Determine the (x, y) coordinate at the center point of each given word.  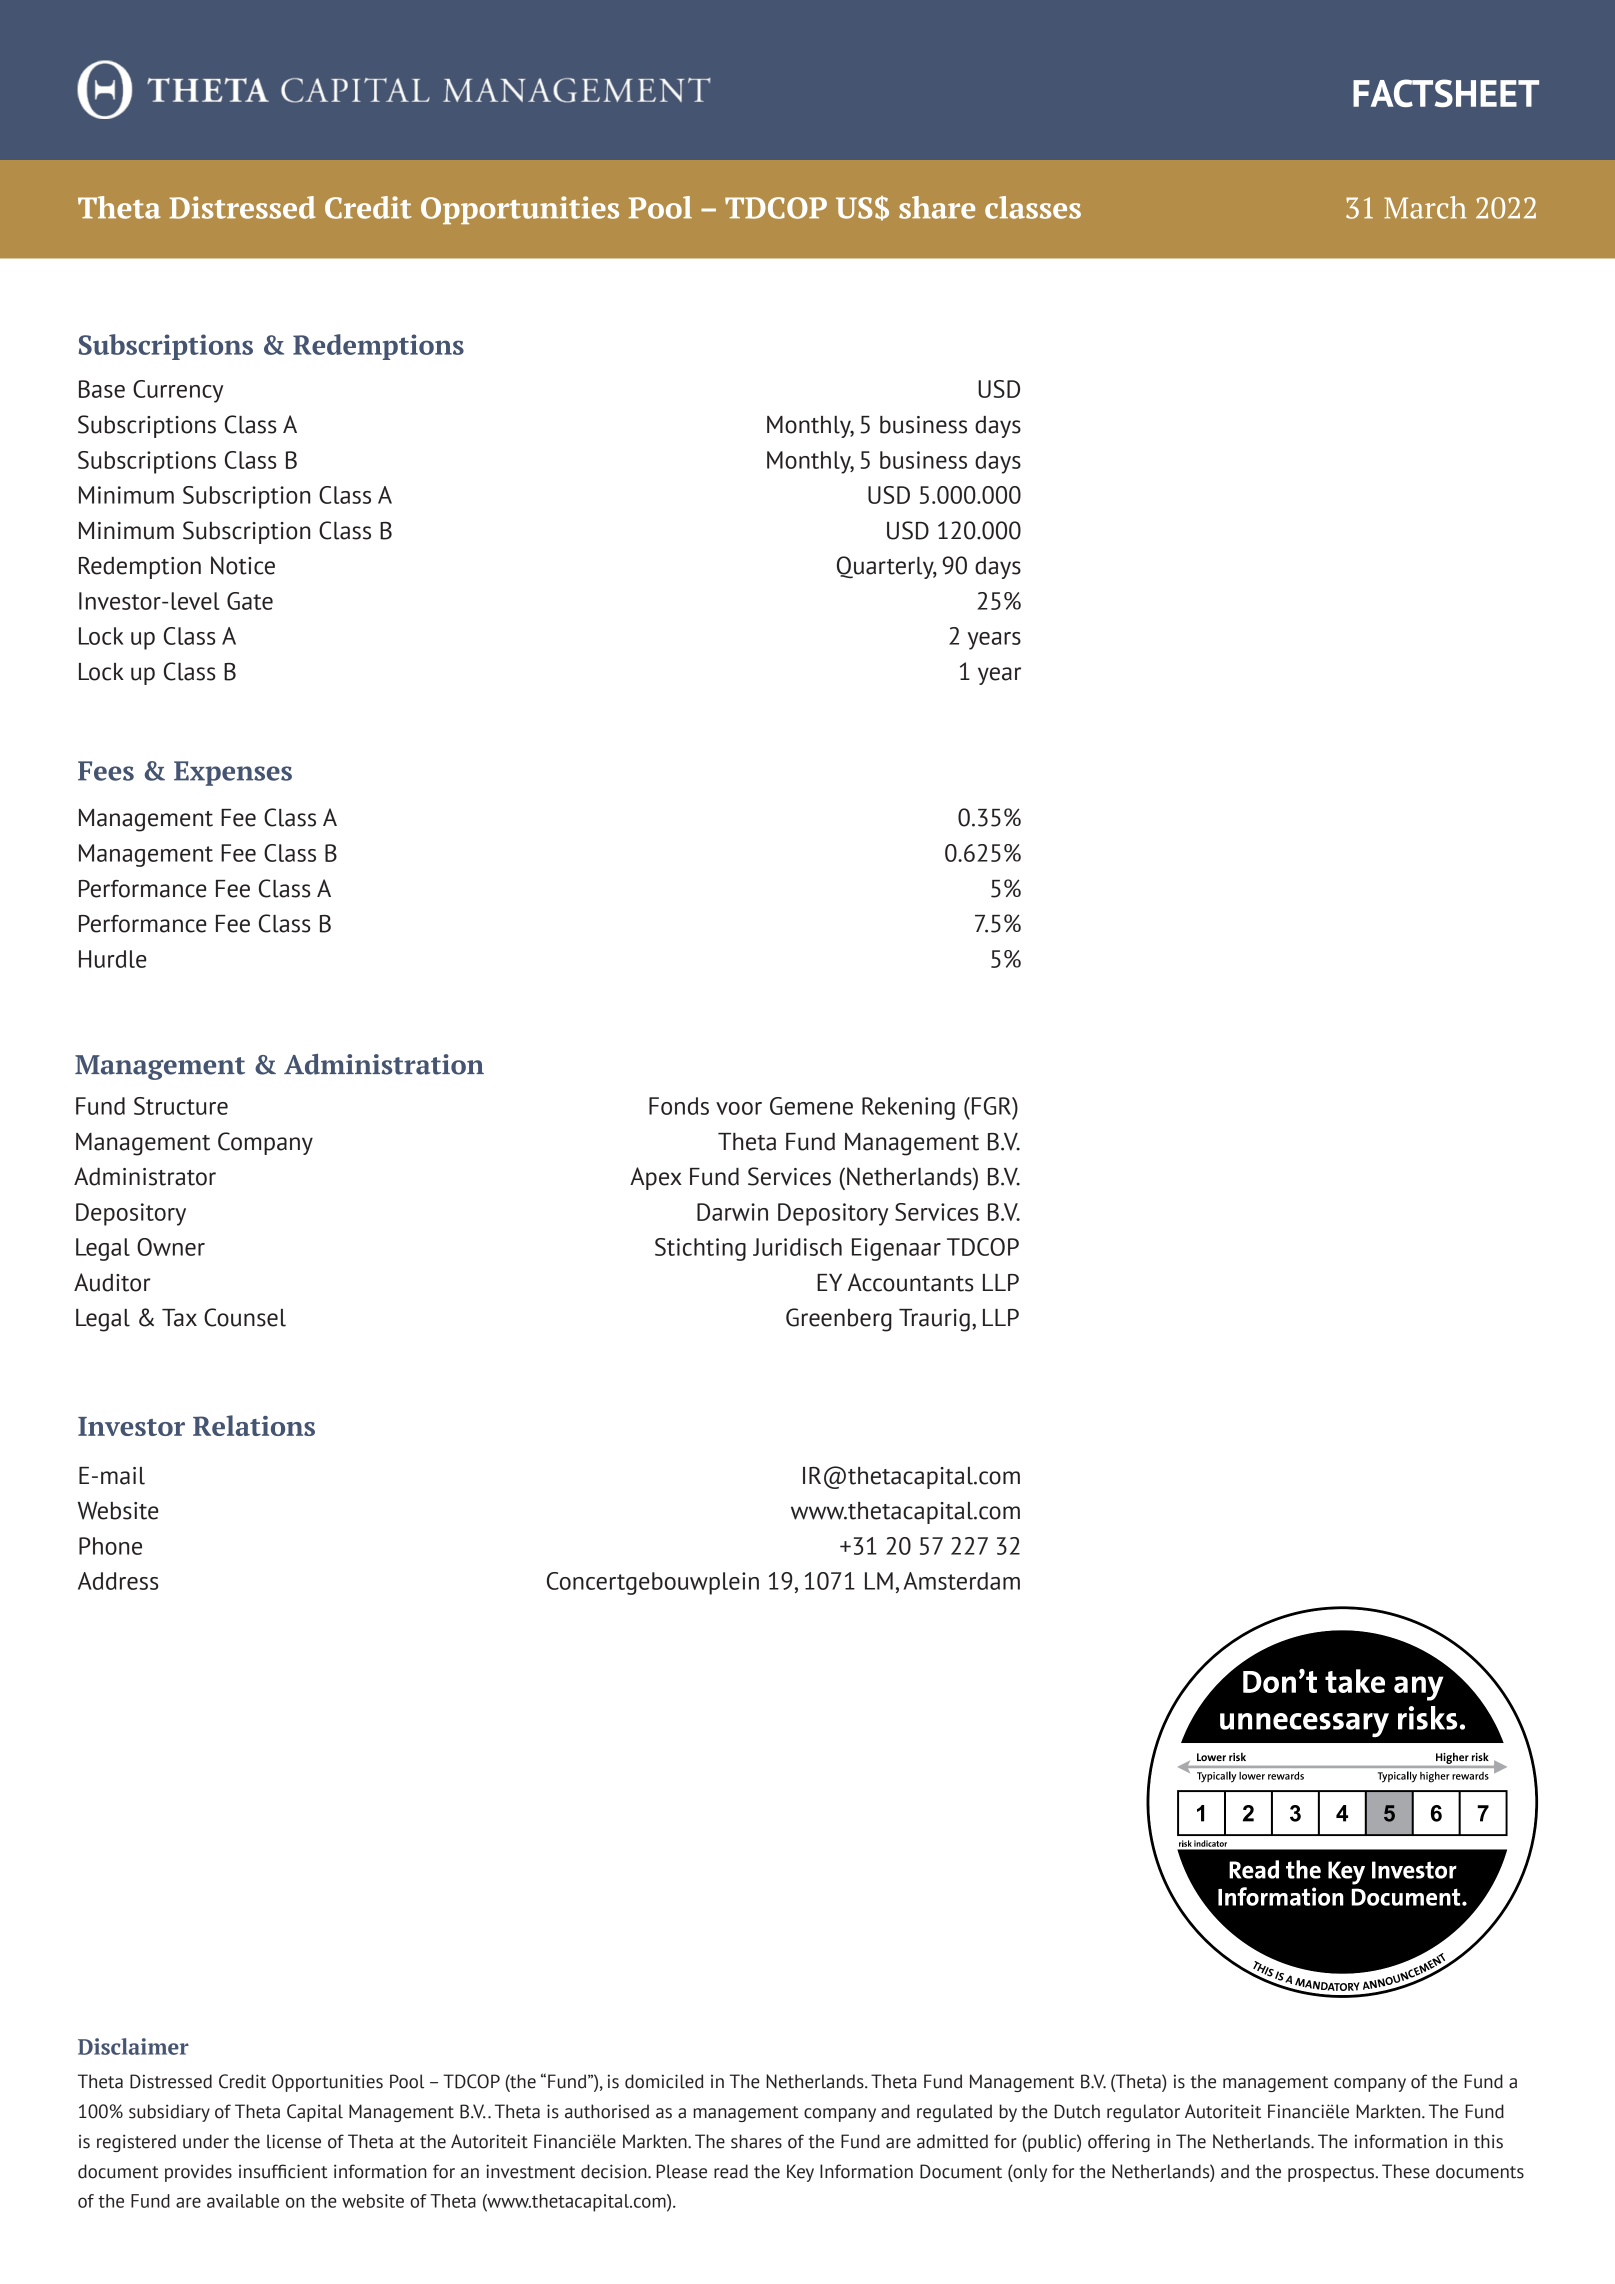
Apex (656, 1178)
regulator (1143, 2113)
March (1425, 207)
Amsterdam (962, 1581)
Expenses (233, 773)
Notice (243, 565)
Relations (254, 1425)
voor (739, 1108)
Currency (178, 391)
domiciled (664, 2081)
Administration (384, 1064)
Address (118, 1581)
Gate (250, 601)
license (294, 2141)
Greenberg (839, 1320)
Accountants (910, 1282)
